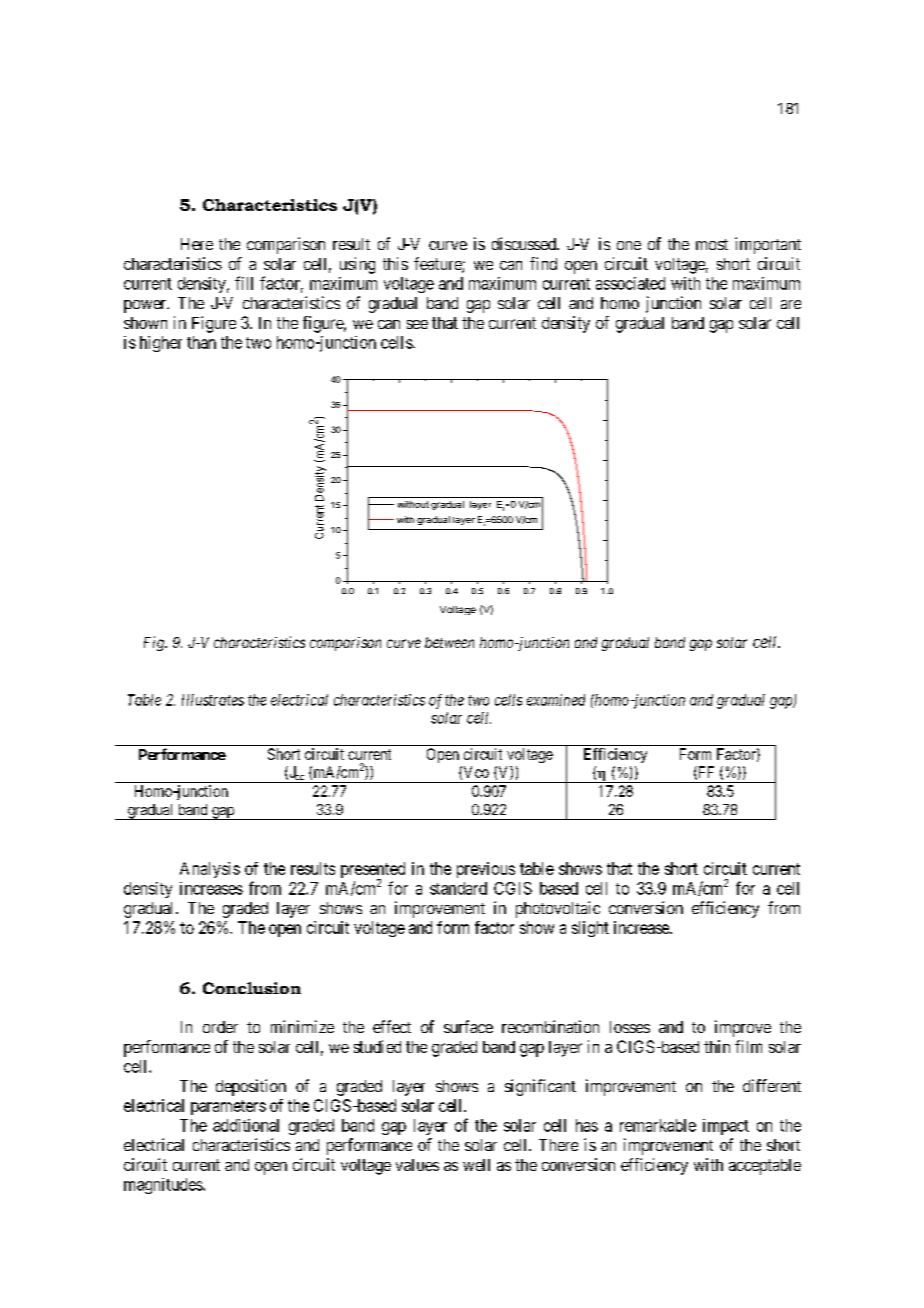 This image has height=1308, width=924. I want to click on well, so click(476, 1165).
